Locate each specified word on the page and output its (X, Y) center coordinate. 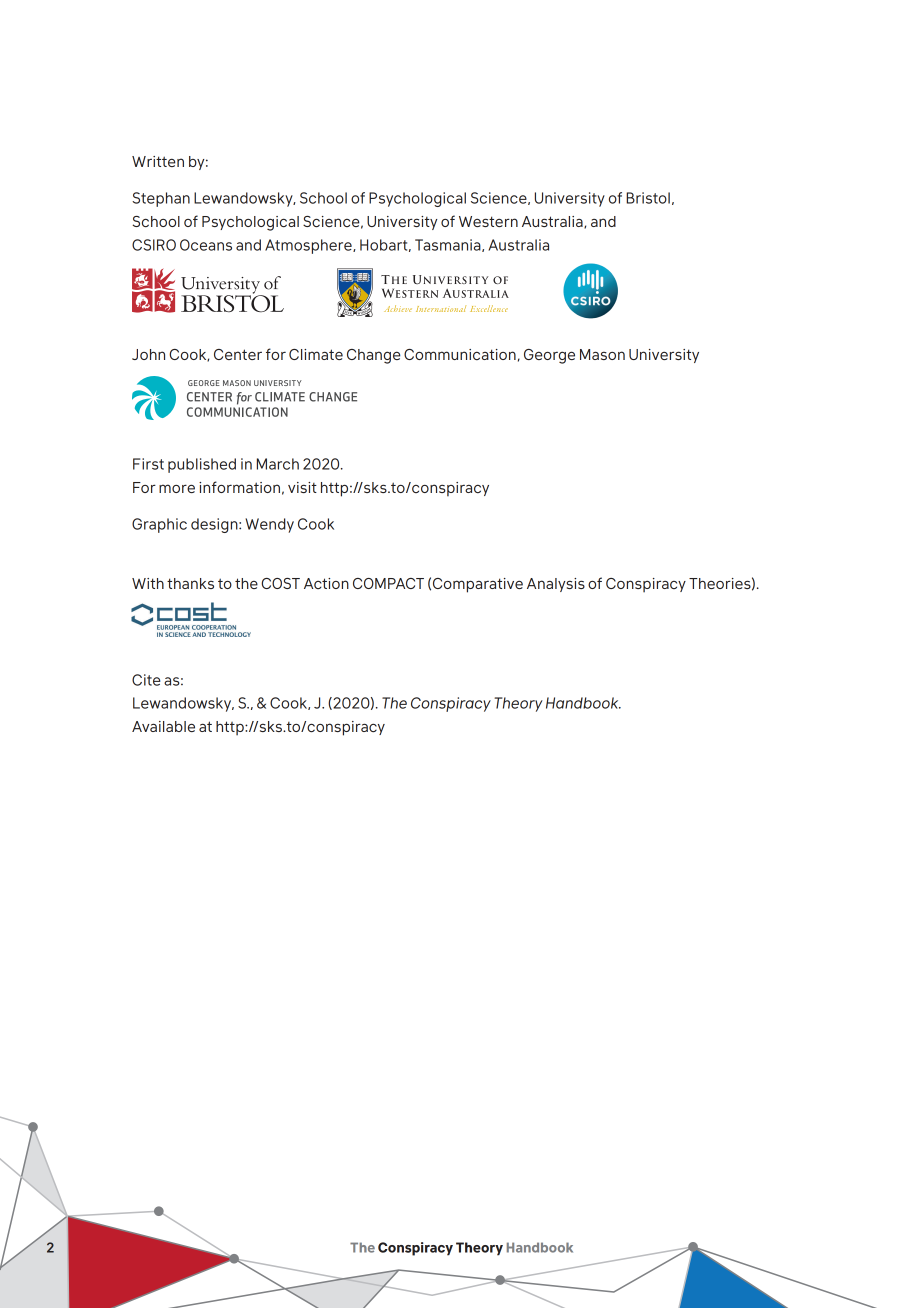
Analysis (556, 585)
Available (163, 726)
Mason (602, 354)
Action (326, 583)
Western (488, 221)
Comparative (478, 585)
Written (158, 161)
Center (238, 354)
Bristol (648, 198)
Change (374, 356)
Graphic (159, 525)
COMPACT (388, 583)
